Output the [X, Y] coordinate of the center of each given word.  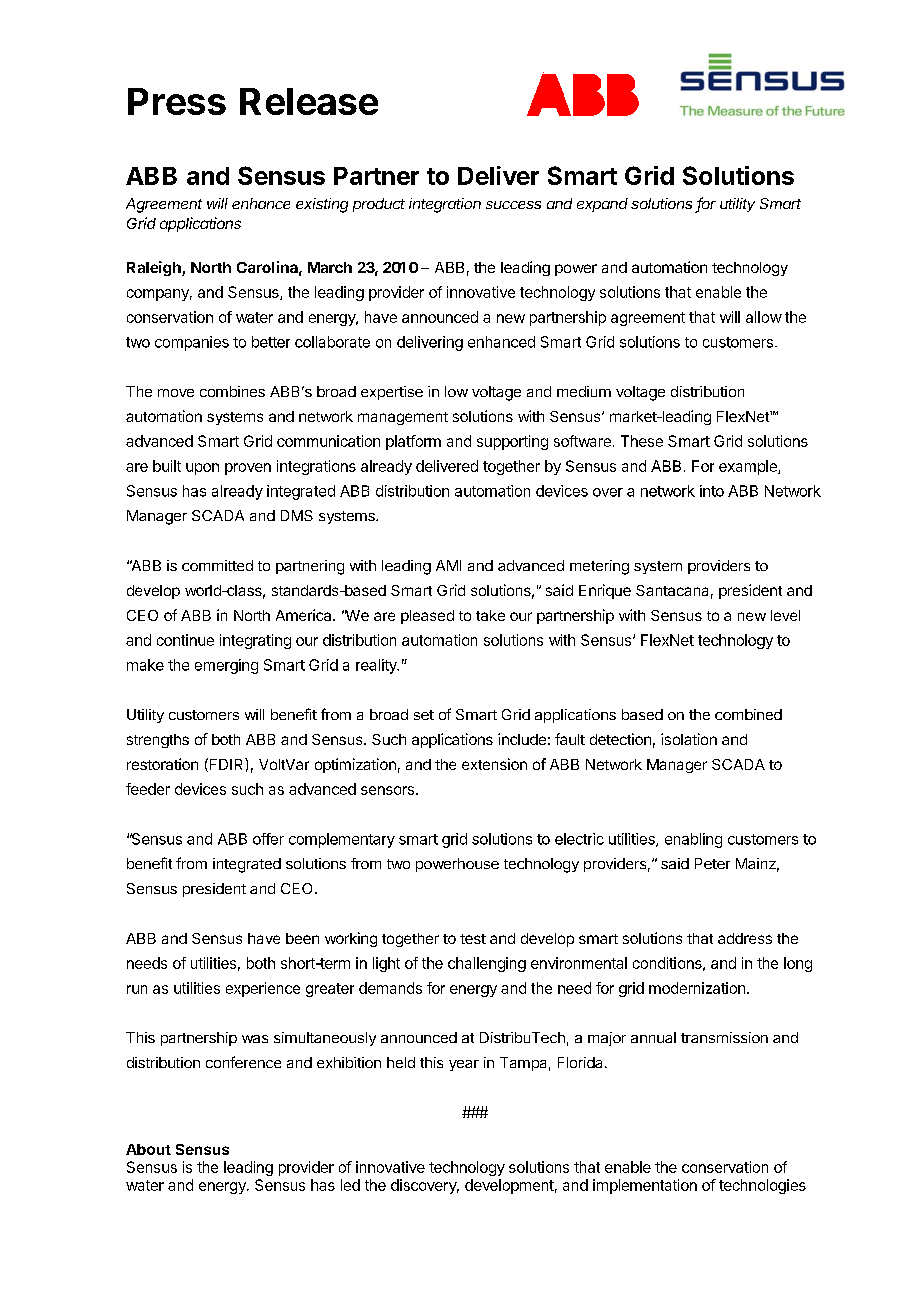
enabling [693, 840]
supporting [512, 442]
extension [494, 764]
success [513, 205]
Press [177, 101]
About [148, 1149]
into [712, 491]
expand [602, 205]
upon [202, 469]
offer [268, 839]
